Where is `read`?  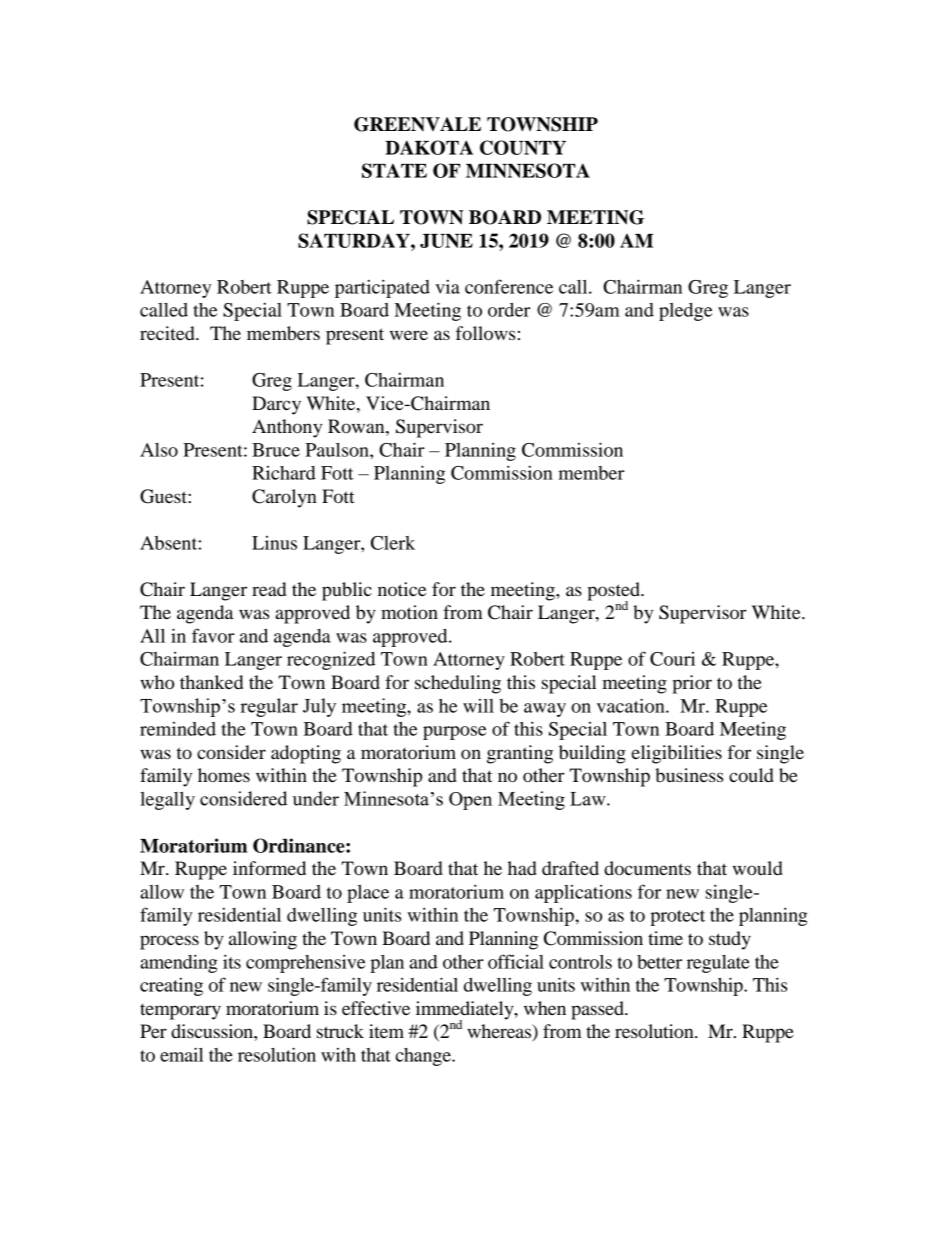
read is located at coordinates (269, 589).
